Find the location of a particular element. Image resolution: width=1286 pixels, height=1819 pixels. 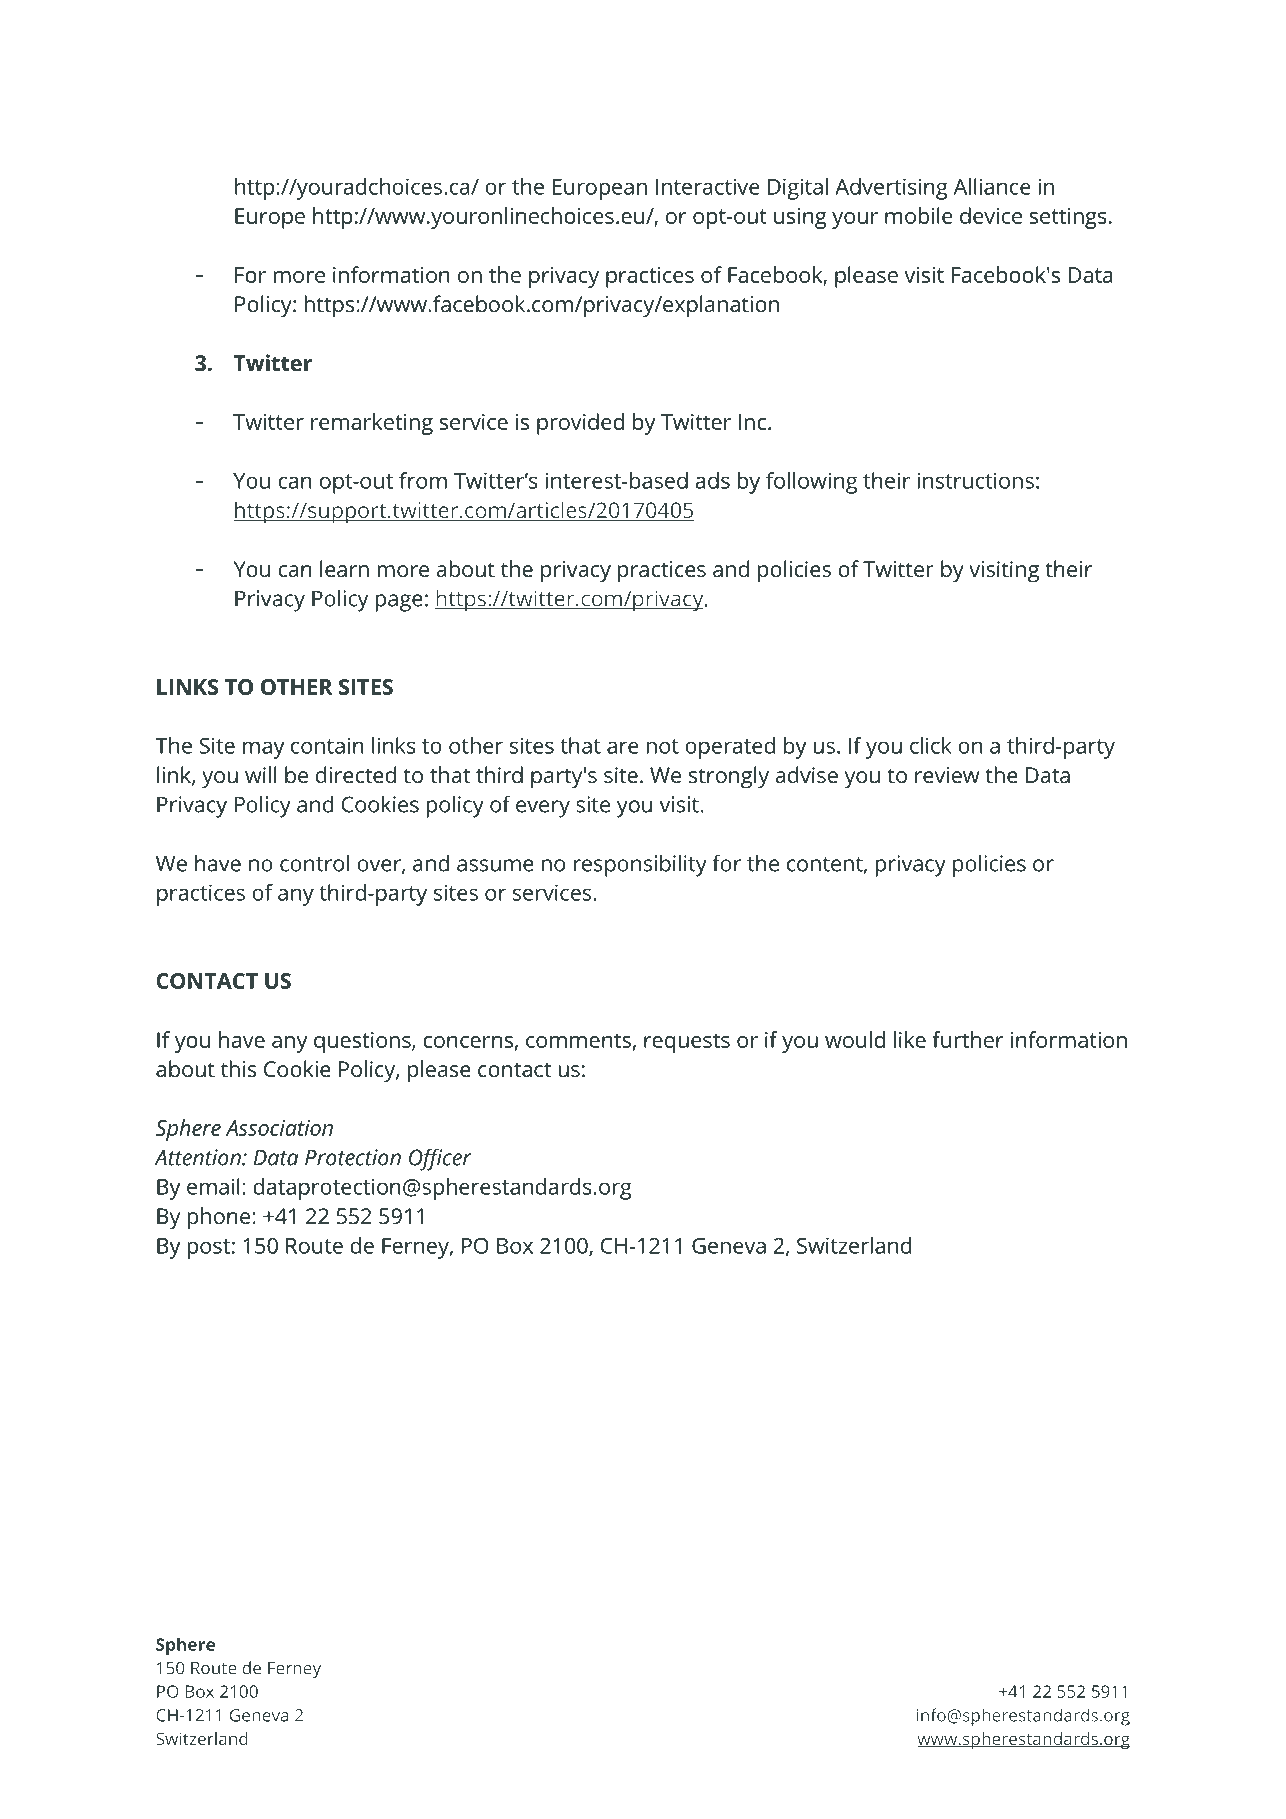

control is located at coordinates (314, 863).
